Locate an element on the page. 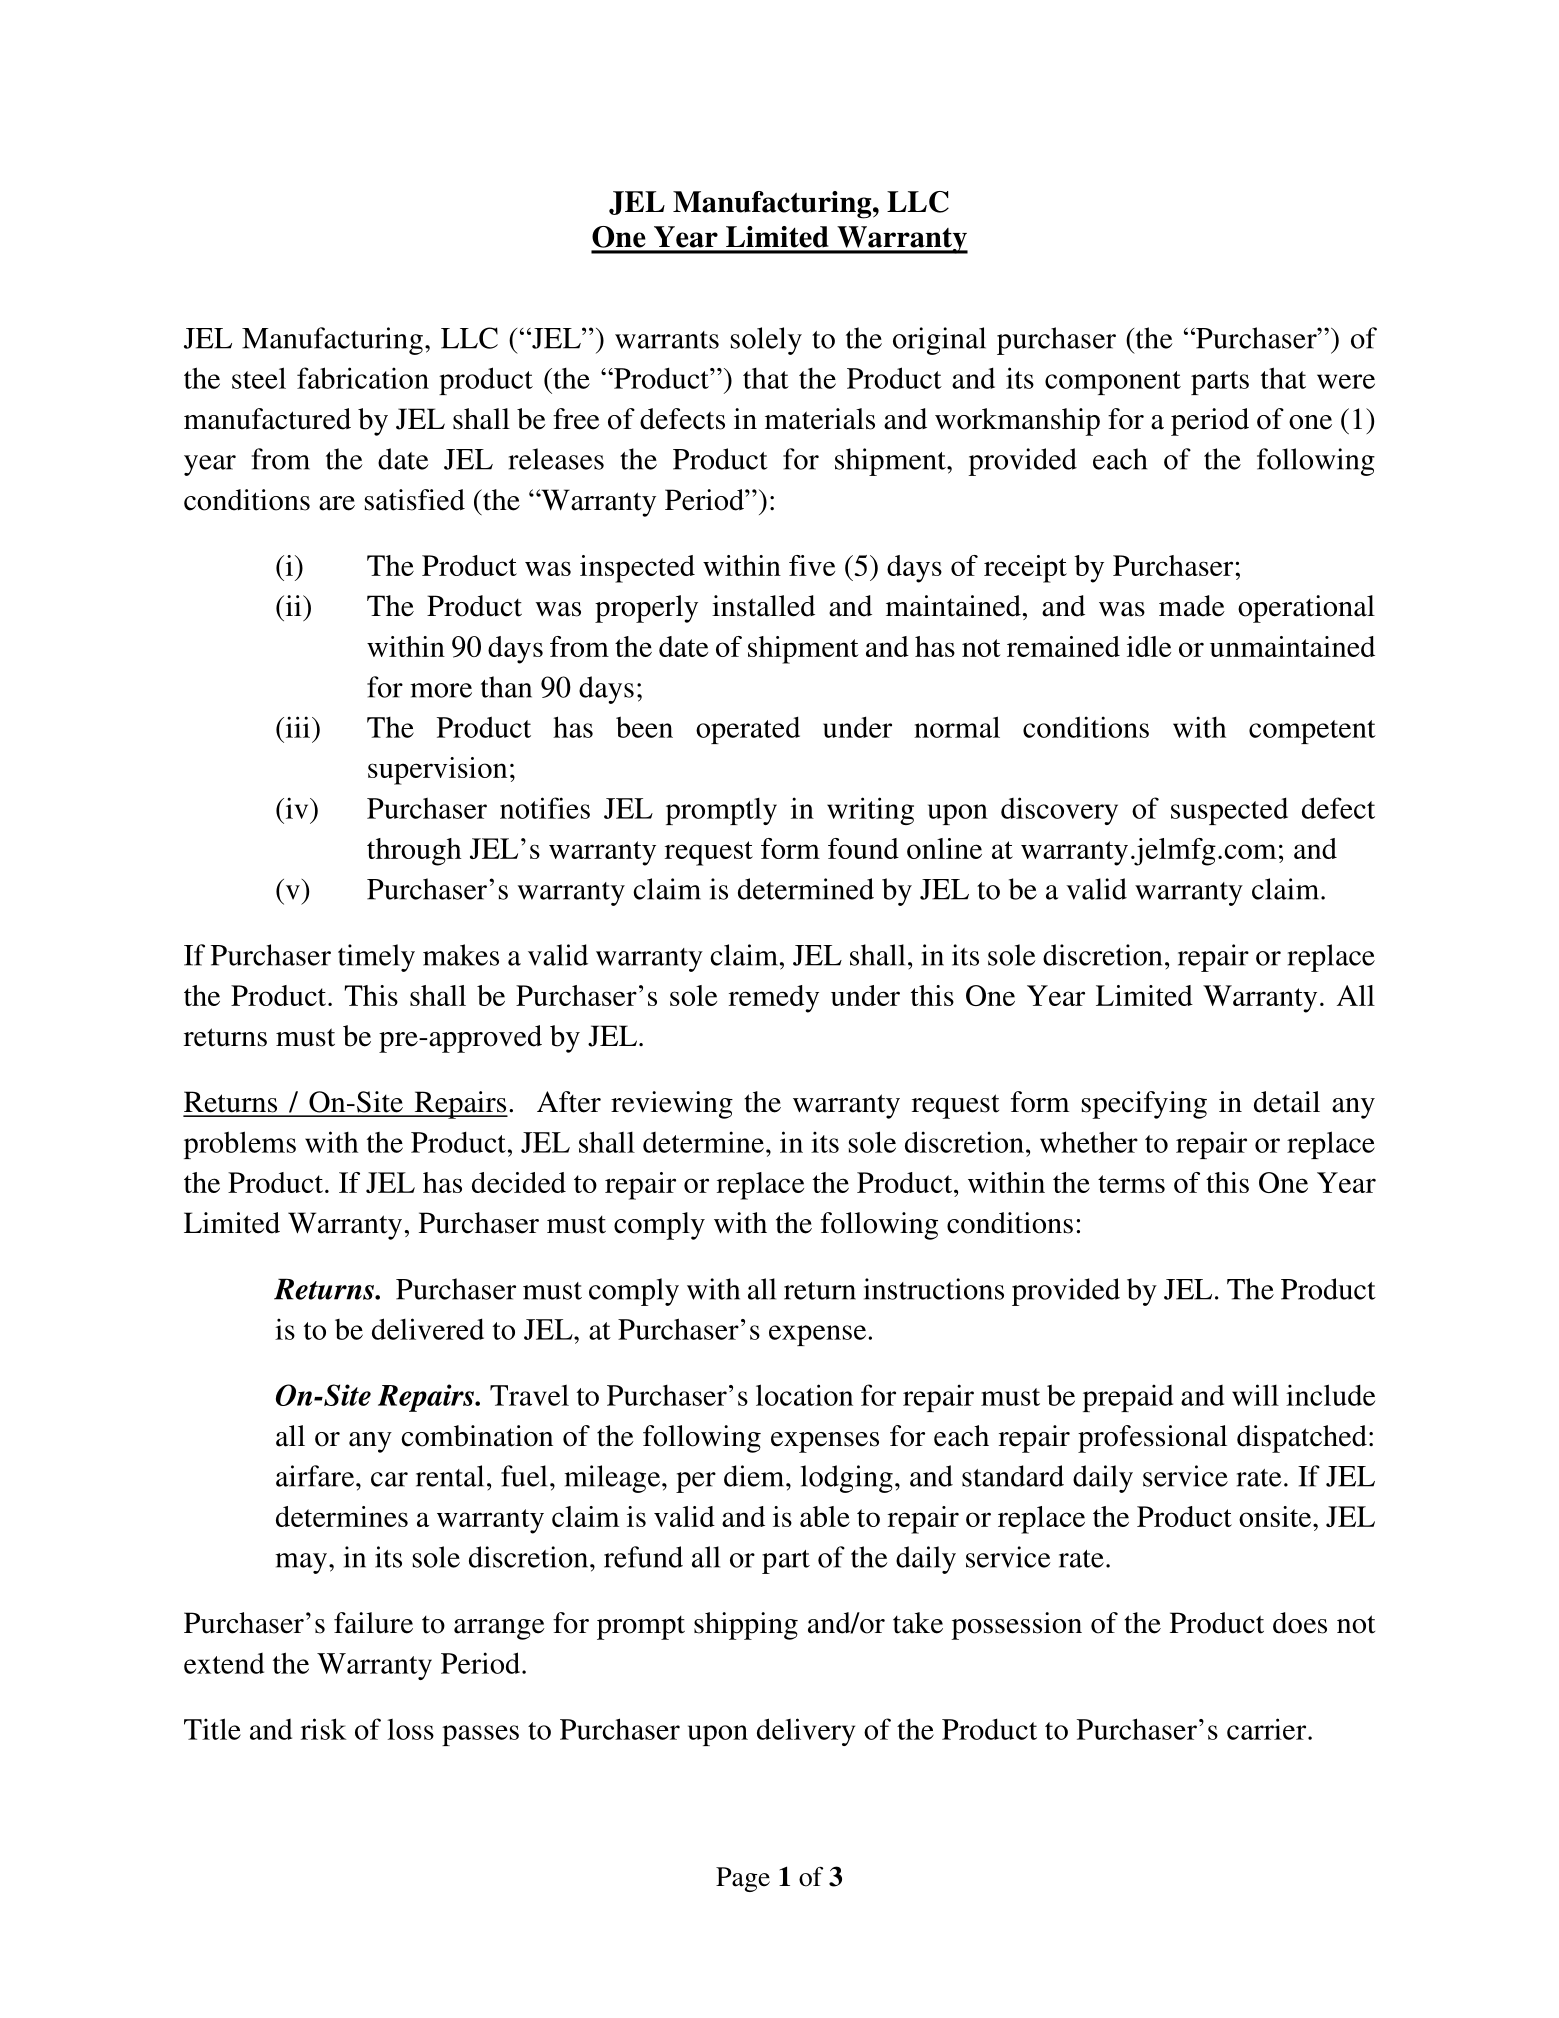 The image size is (1559, 2018). materials is located at coordinates (820, 419).
